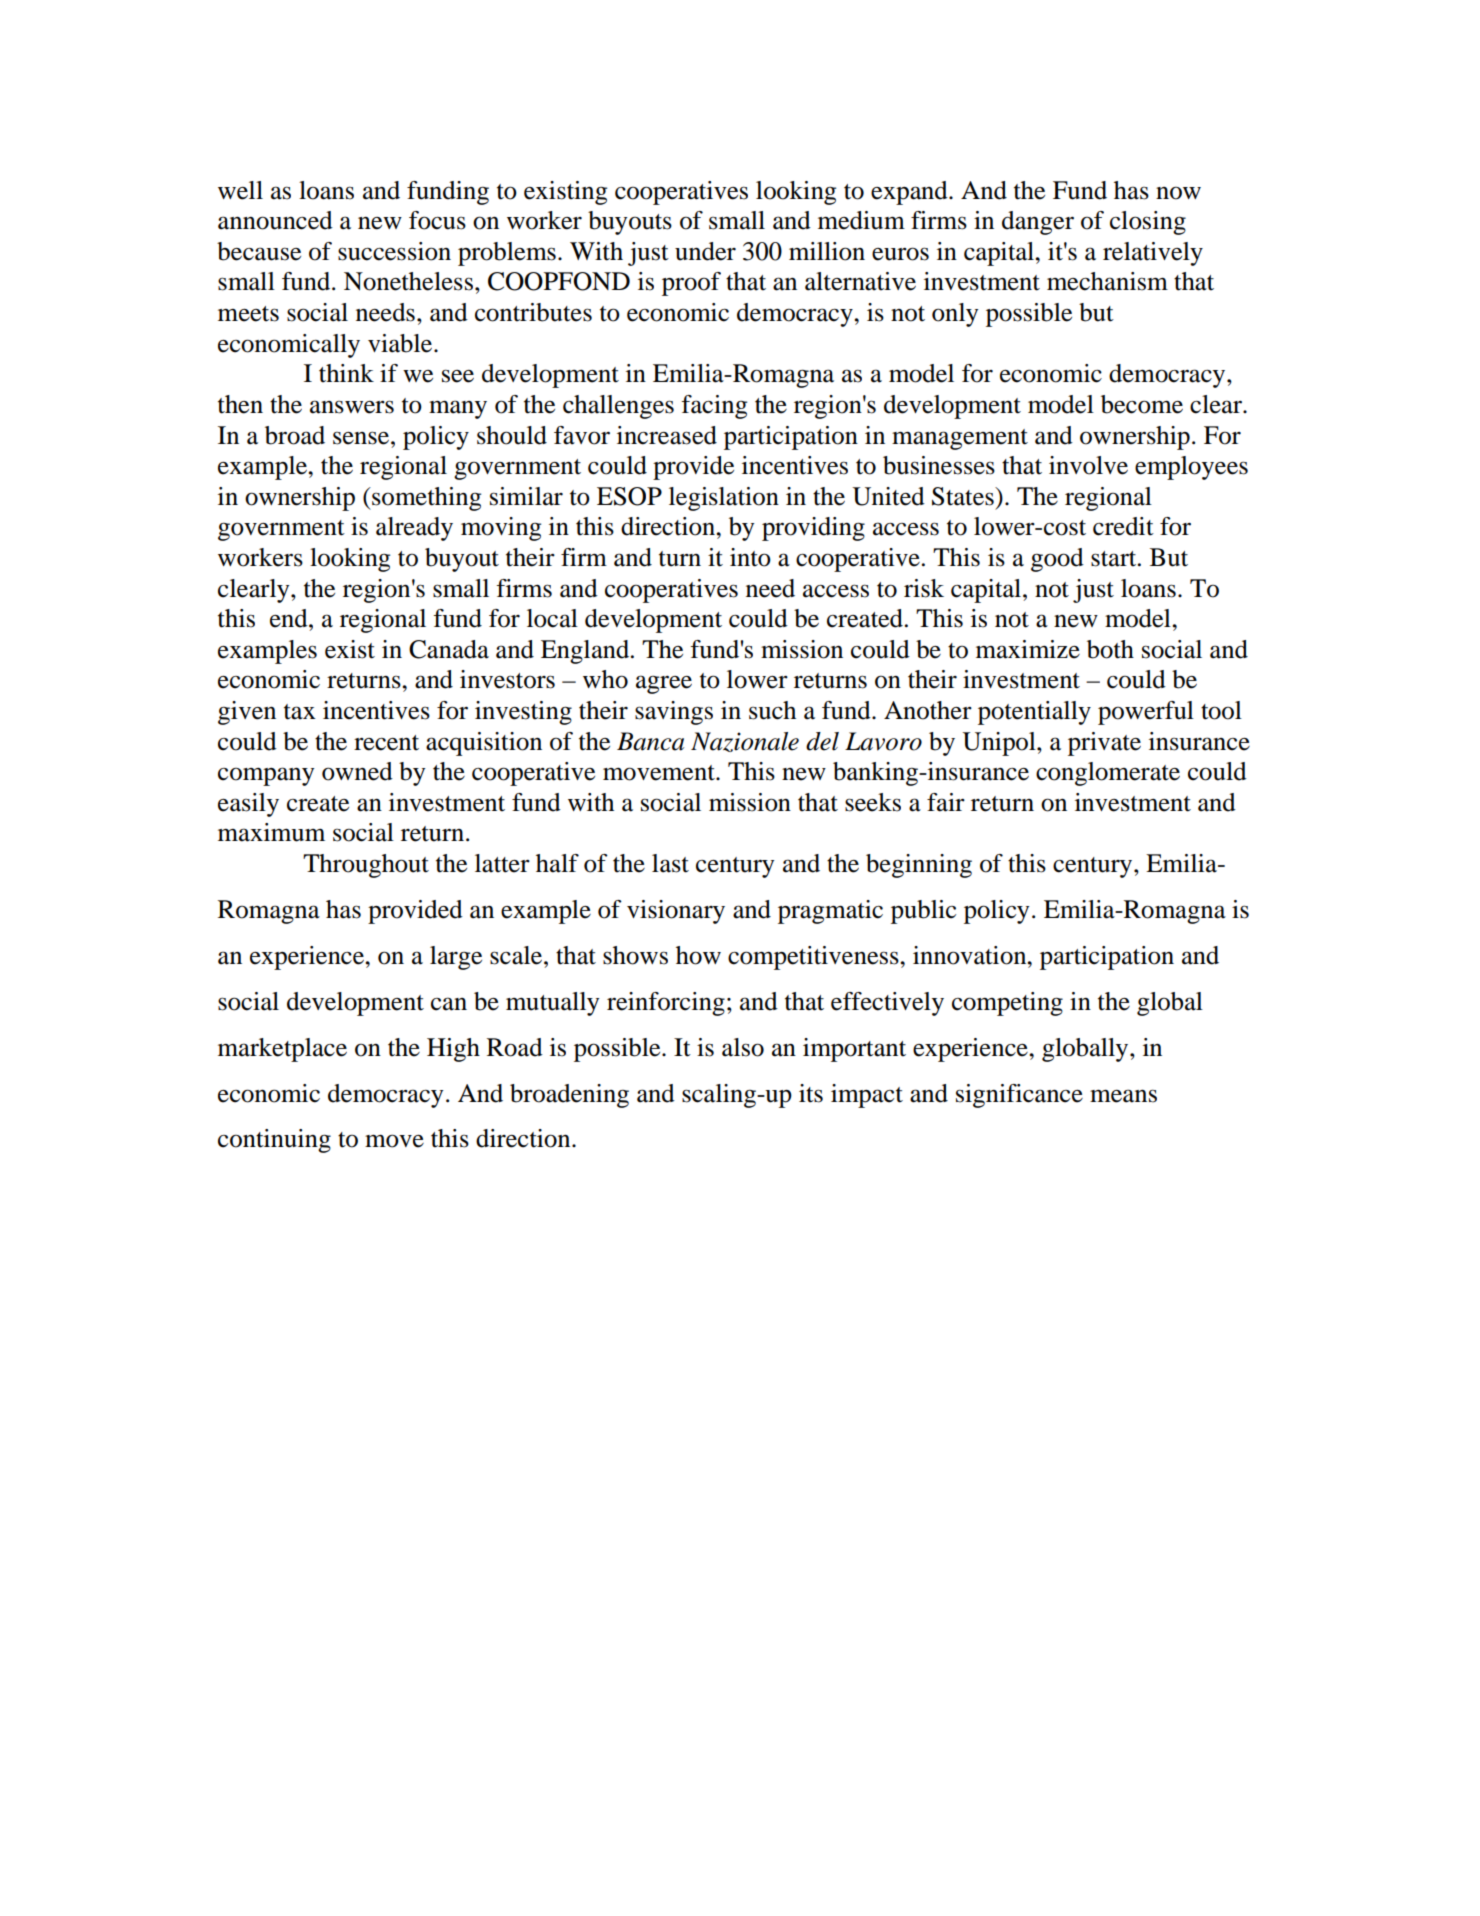  I want to click on visionary, so click(676, 912).
